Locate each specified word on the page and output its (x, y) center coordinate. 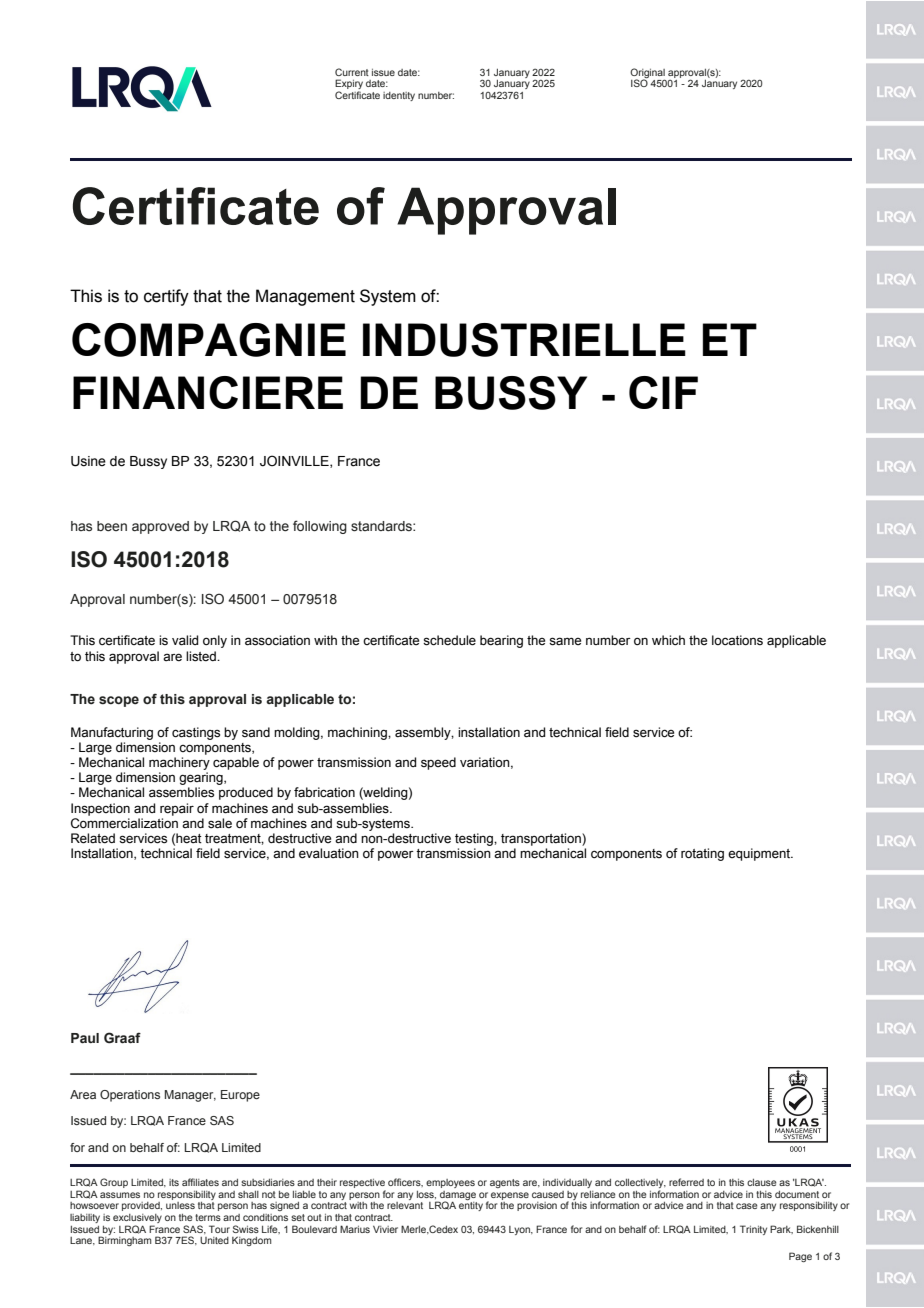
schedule (449, 640)
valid (185, 640)
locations (737, 640)
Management (305, 297)
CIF (663, 392)
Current (352, 72)
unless (180, 1205)
